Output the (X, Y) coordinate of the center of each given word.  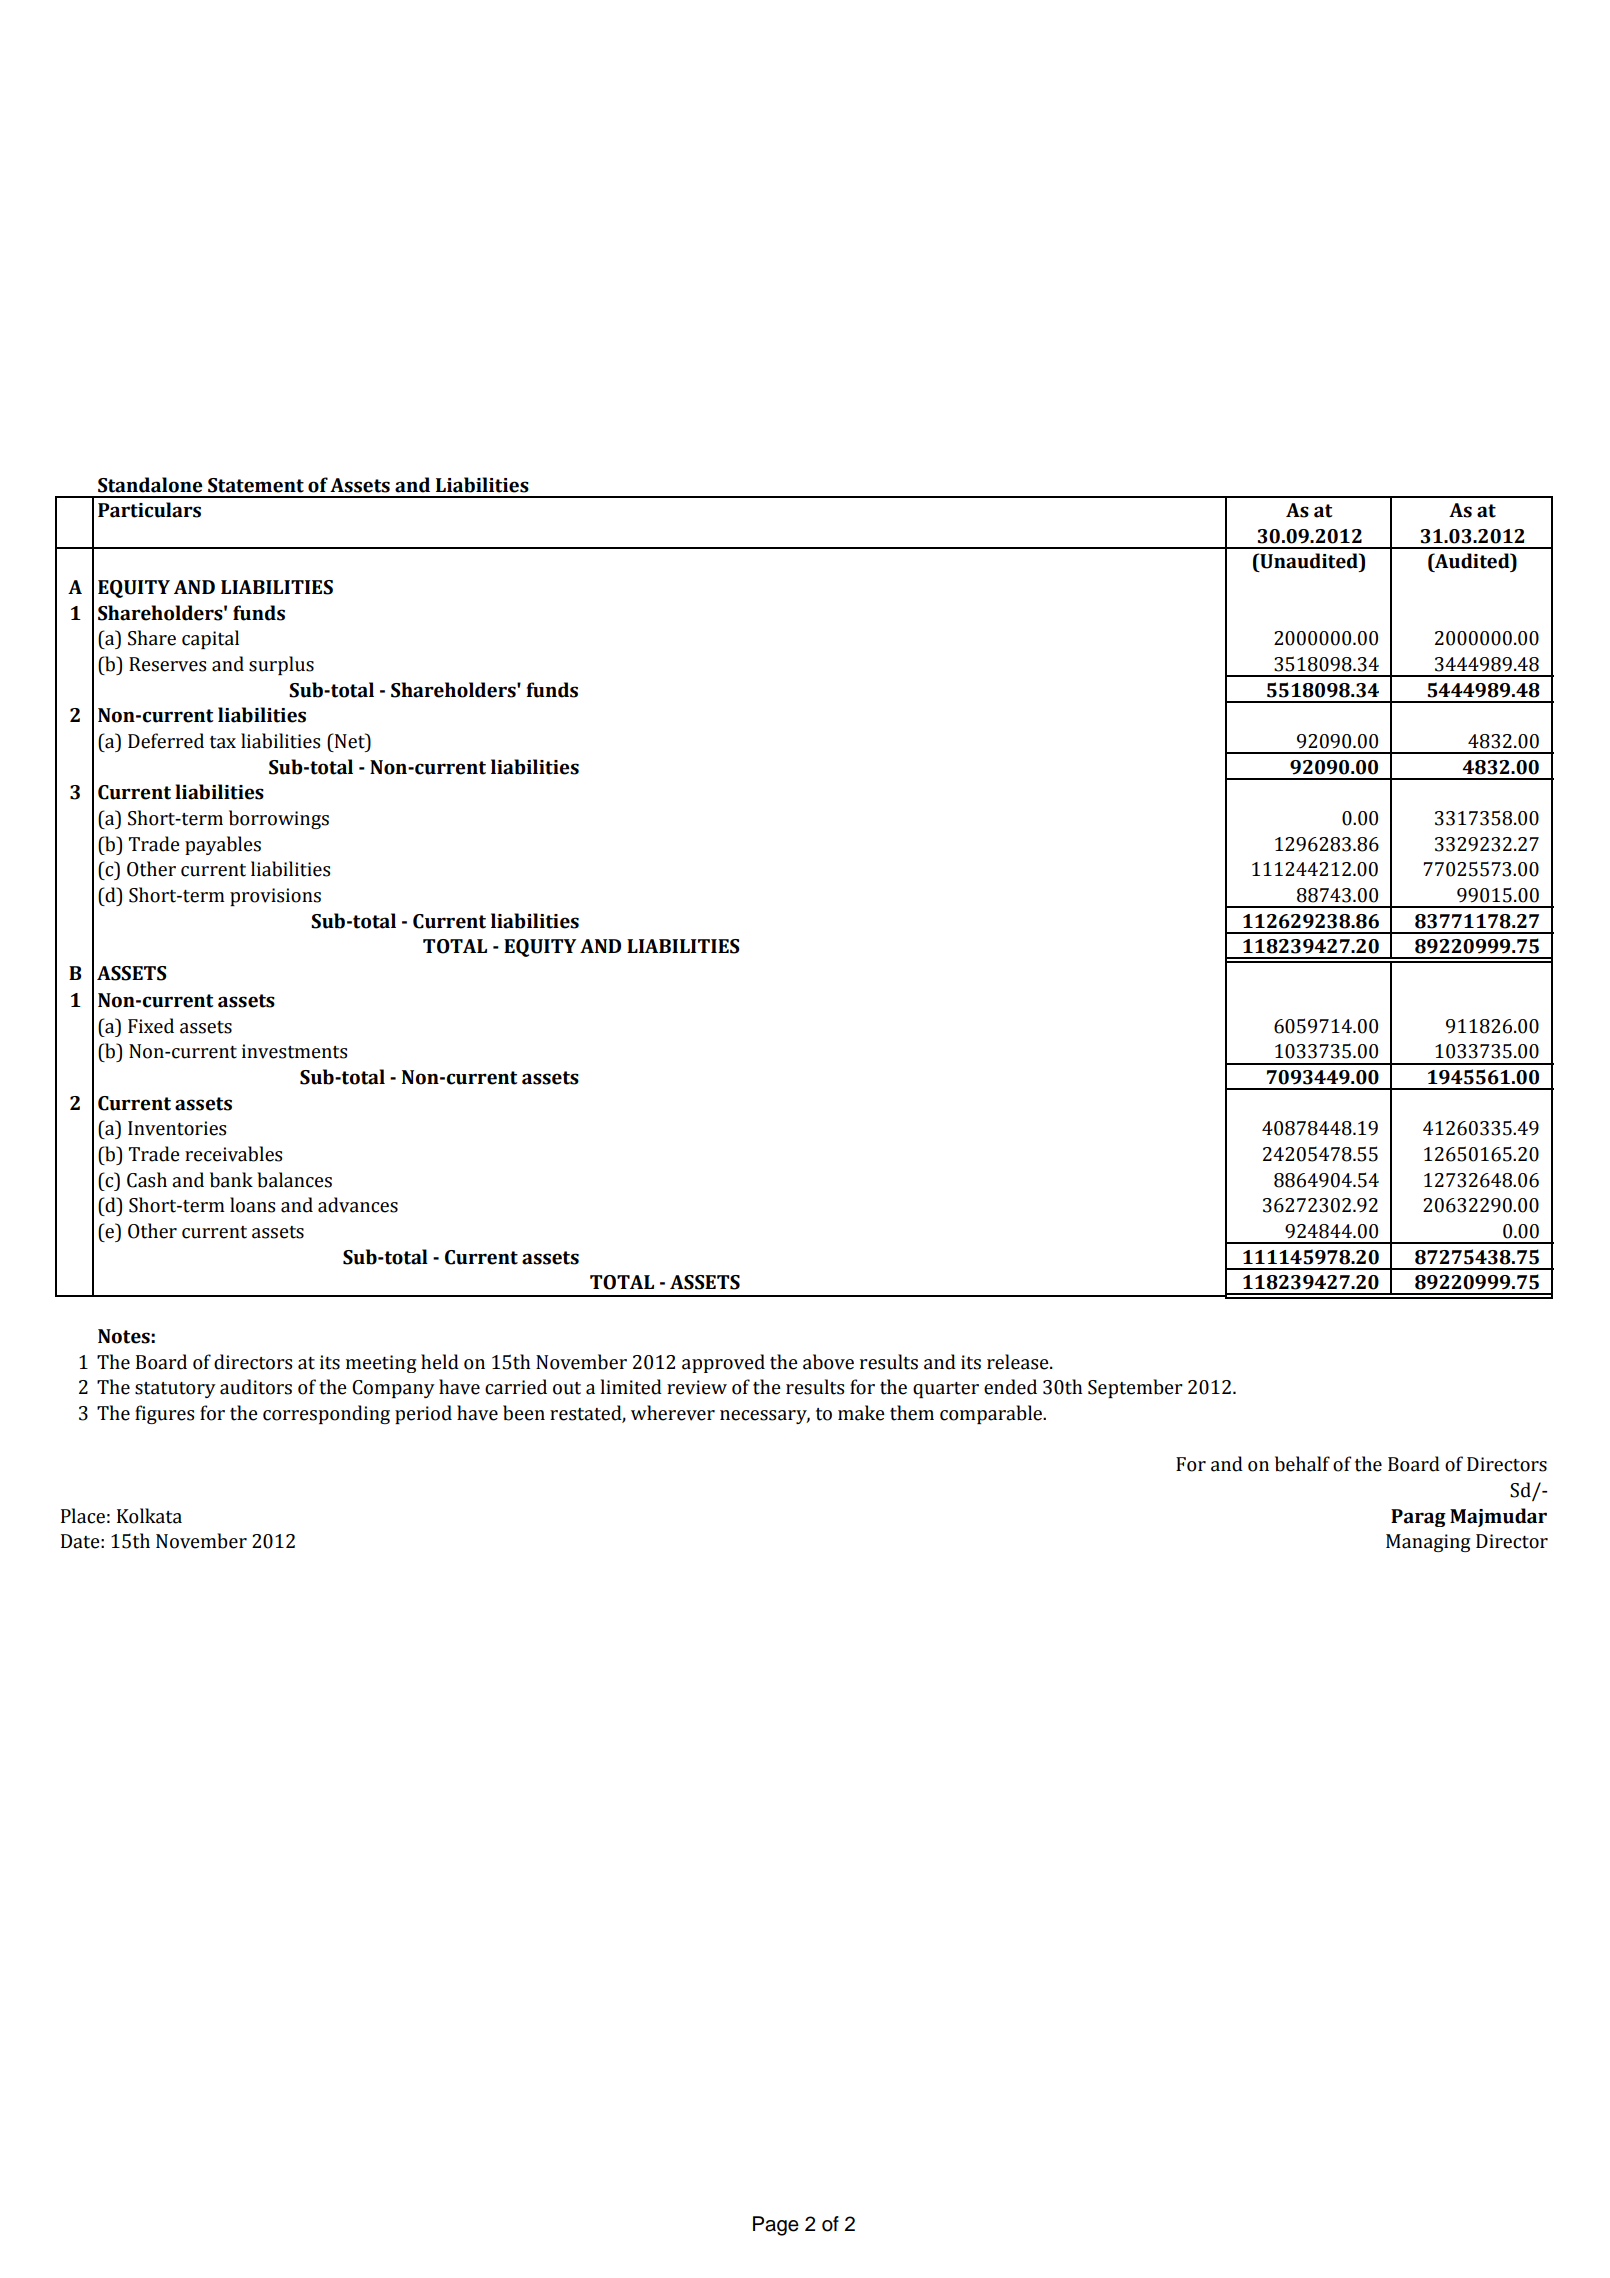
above (828, 1362)
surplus (281, 665)
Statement (256, 485)
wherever (673, 1413)
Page (776, 2226)
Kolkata (149, 1516)
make (861, 1413)
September (1135, 1388)
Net (350, 741)
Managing (1428, 1543)
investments (294, 1051)
